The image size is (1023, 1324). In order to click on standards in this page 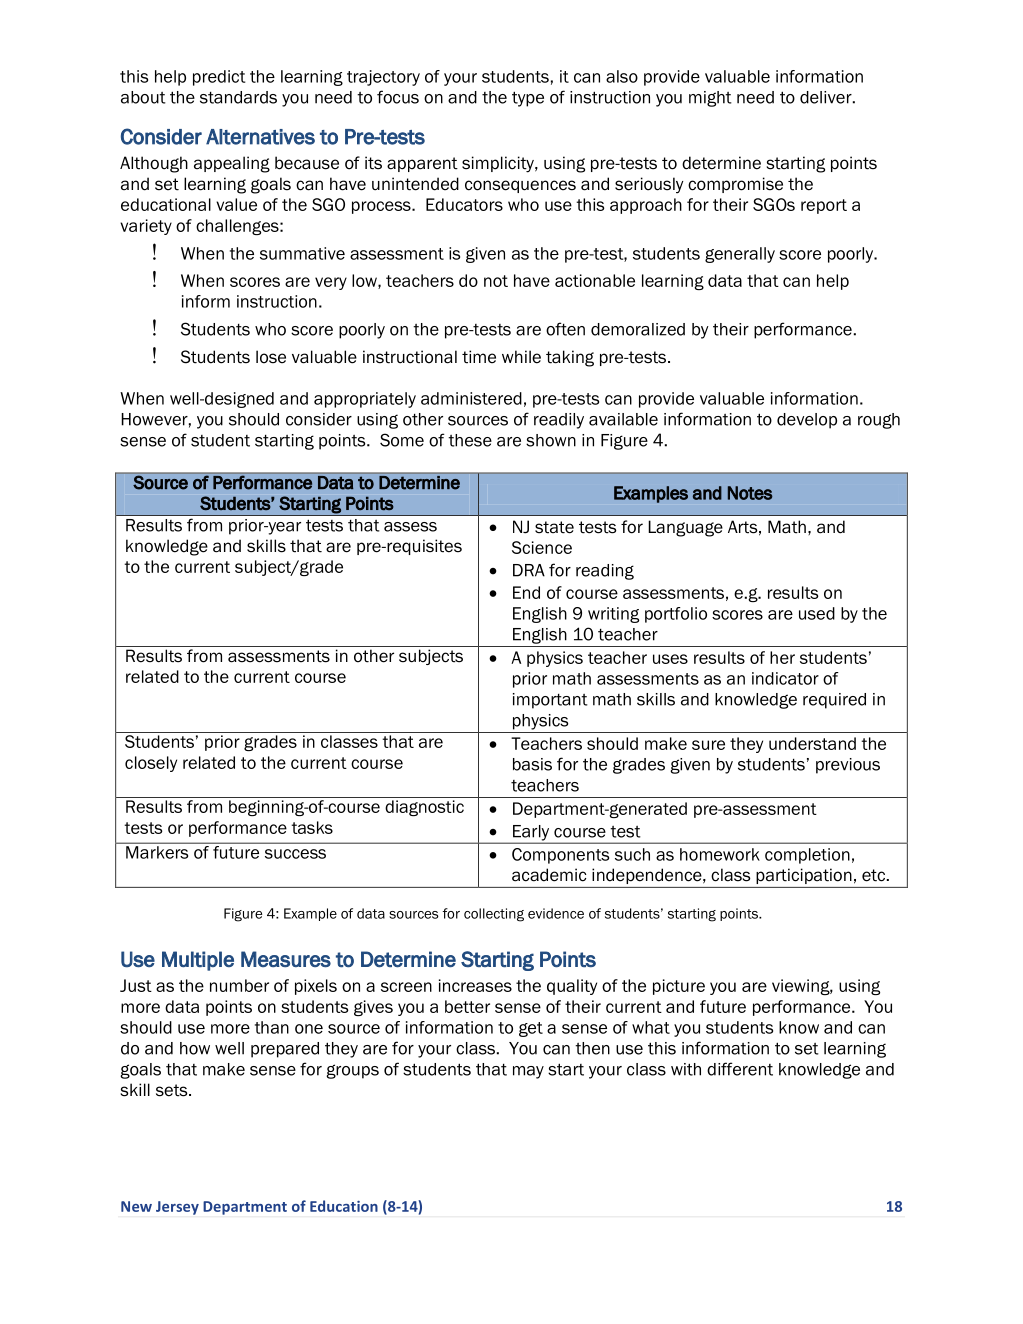, I will do `click(238, 97)`.
